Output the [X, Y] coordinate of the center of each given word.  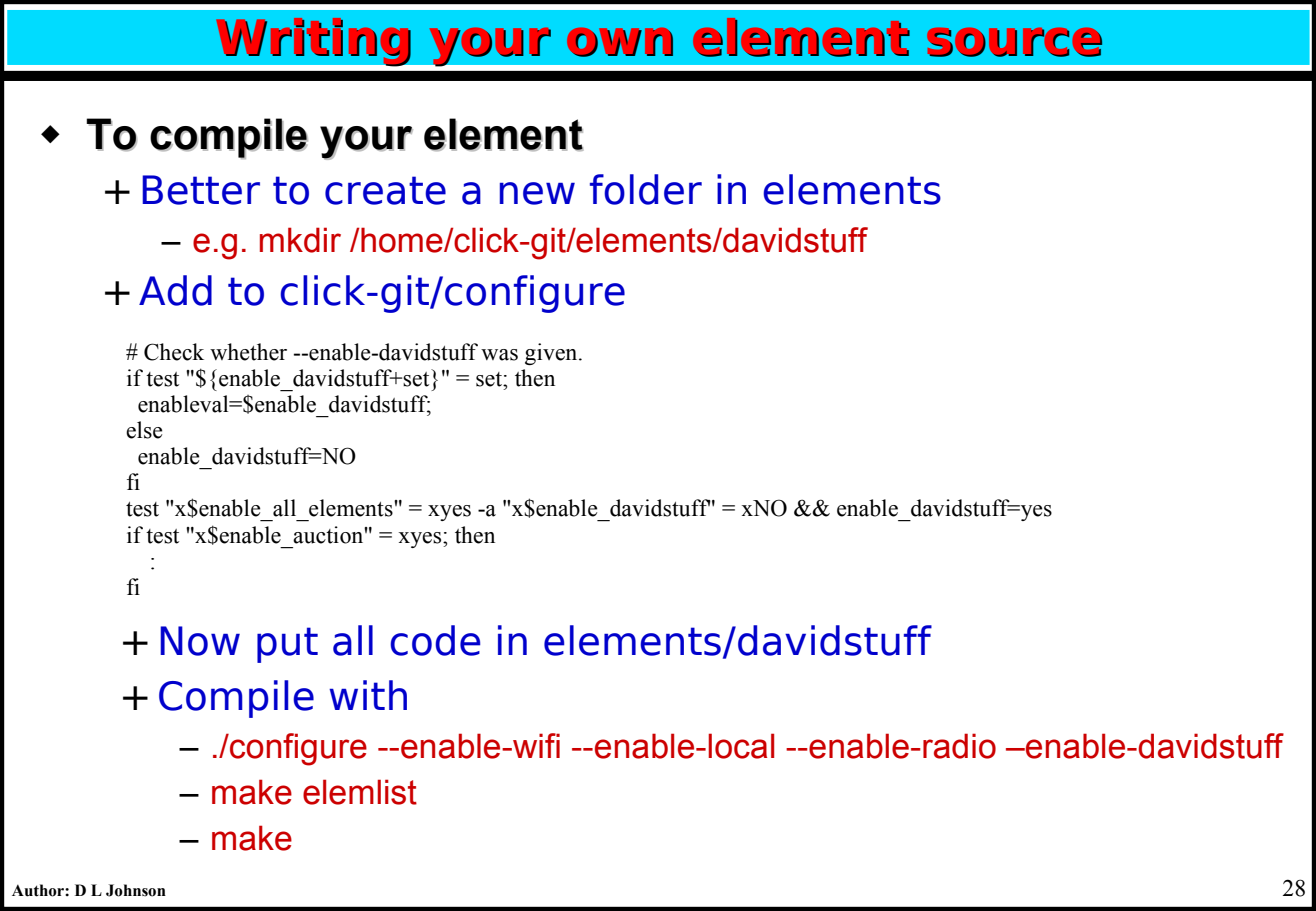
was [499, 355]
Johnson [136, 890]
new [537, 193]
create [385, 190]
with [368, 695]
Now [200, 641]
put [287, 645]
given [552, 354]
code [435, 640]
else [144, 430]
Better [201, 190]
